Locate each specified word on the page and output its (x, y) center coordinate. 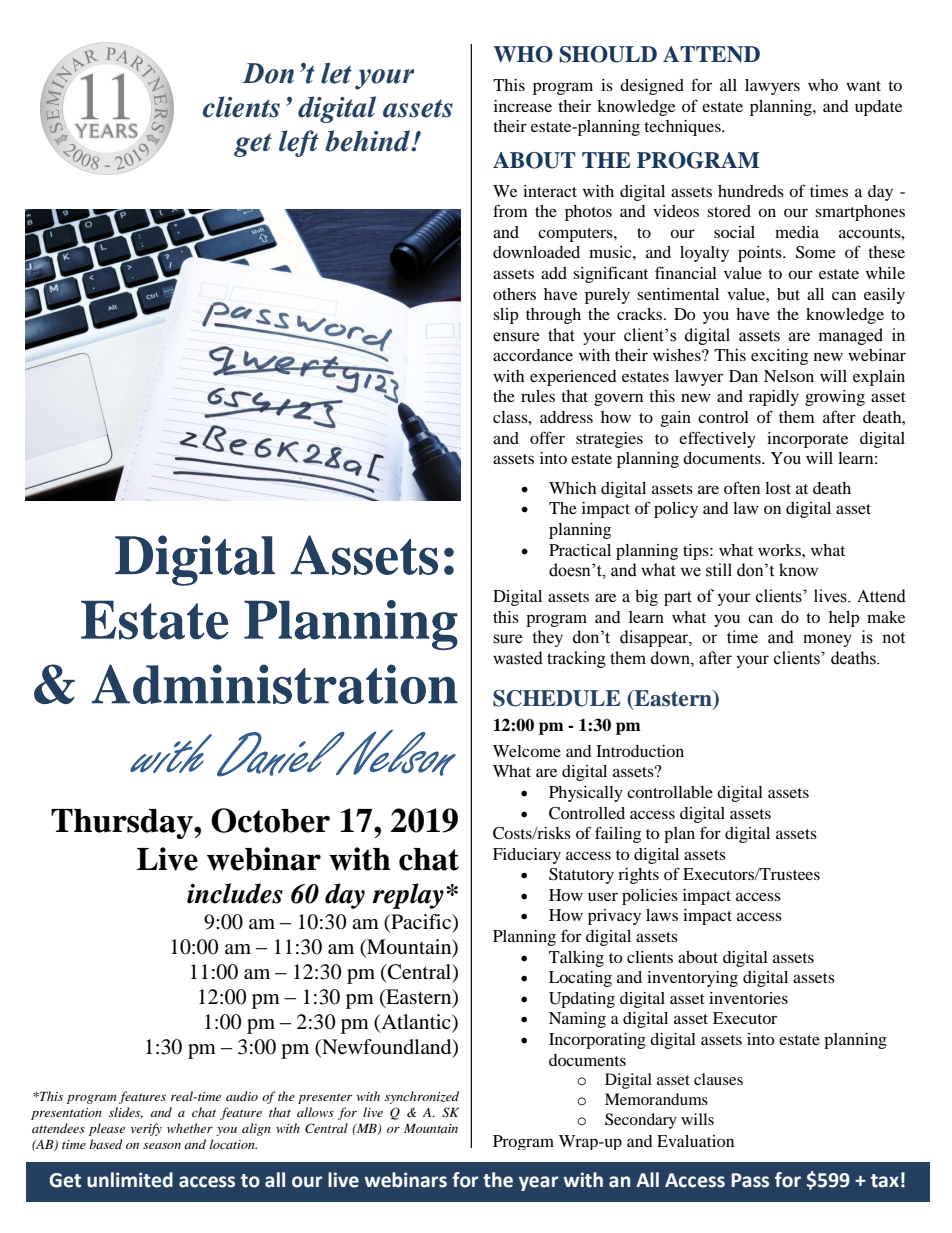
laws (662, 915)
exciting (779, 357)
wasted (518, 658)
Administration (275, 684)
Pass (750, 1180)
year (538, 1183)
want (863, 86)
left (299, 143)
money (827, 640)
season (162, 1146)
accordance (533, 355)
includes (235, 893)
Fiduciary (527, 856)
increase (523, 106)
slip (506, 316)
